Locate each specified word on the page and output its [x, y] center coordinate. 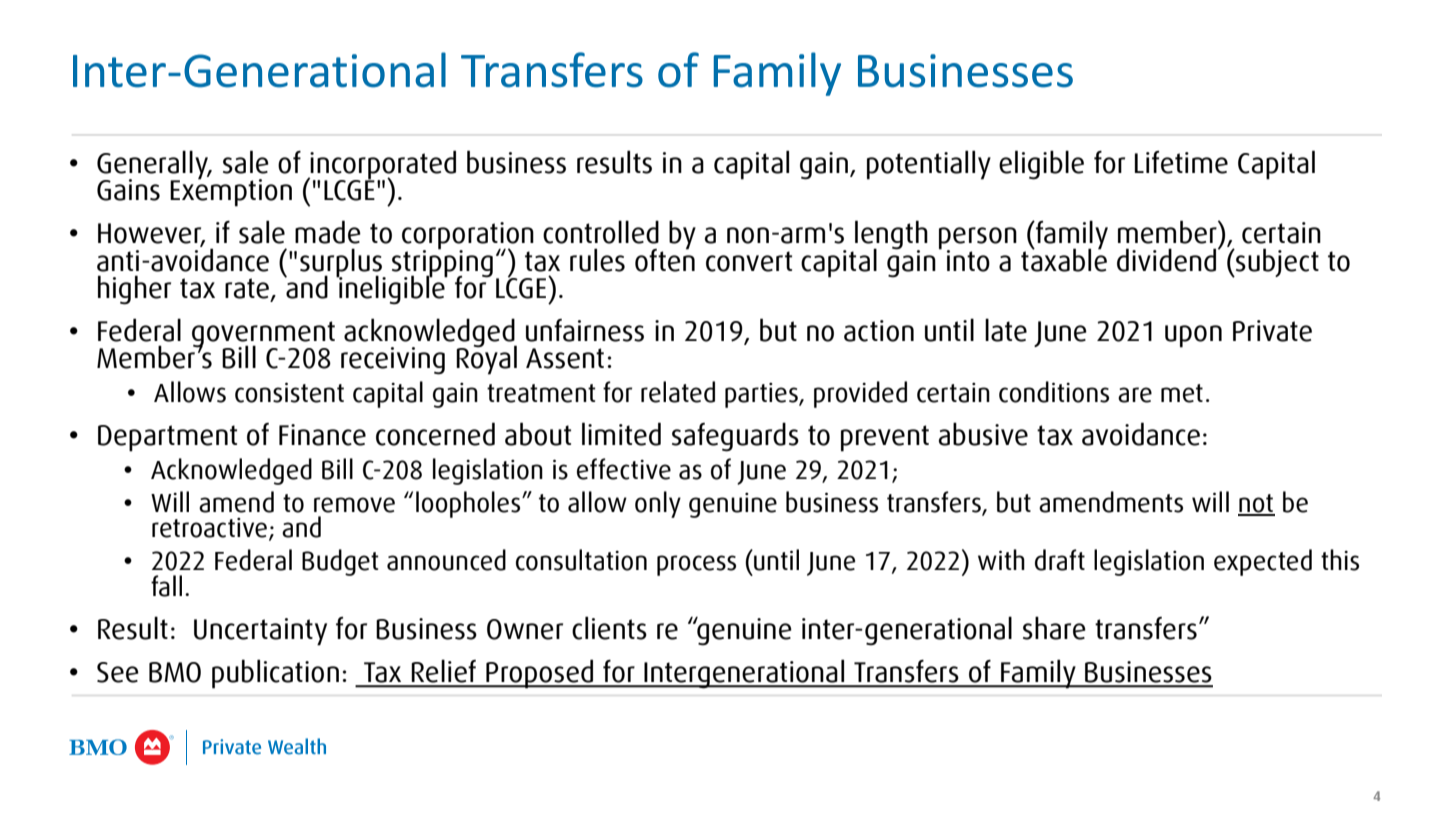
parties [762, 395]
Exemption [231, 191]
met [1182, 393]
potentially [929, 165]
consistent [289, 392]
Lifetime [1181, 162]
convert [749, 261]
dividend [1168, 259]
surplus [342, 263]
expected [1263, 562]
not [1256, 504]
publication [275, 674]
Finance [322, 435]
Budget [340, 562]
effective [624, 469]
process [696, 565]
